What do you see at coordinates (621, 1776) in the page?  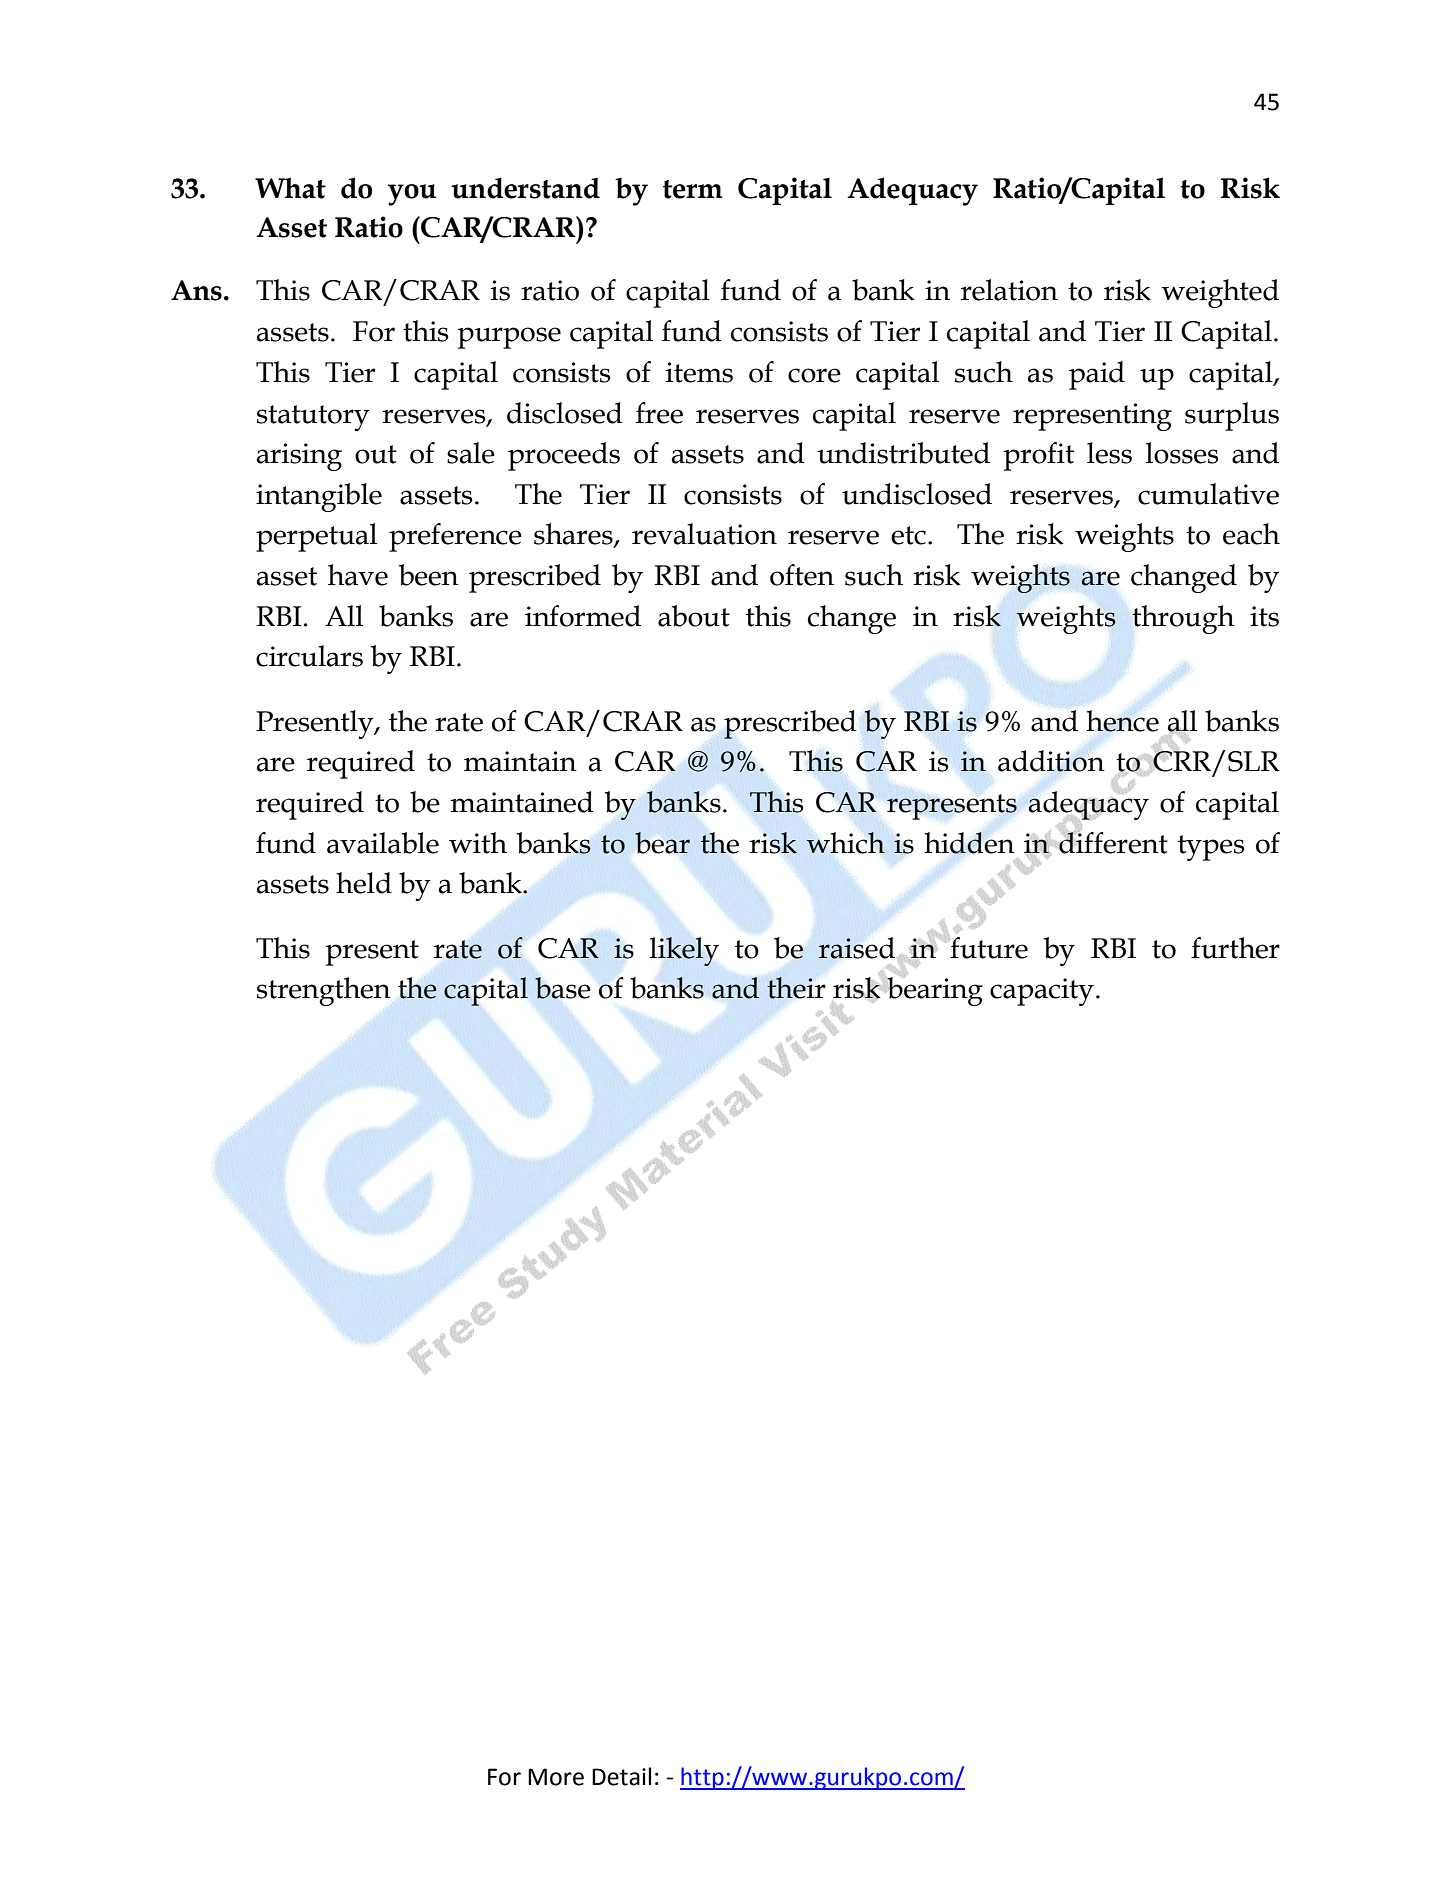 I see `Detail` at bounding box center [621, 1776].
